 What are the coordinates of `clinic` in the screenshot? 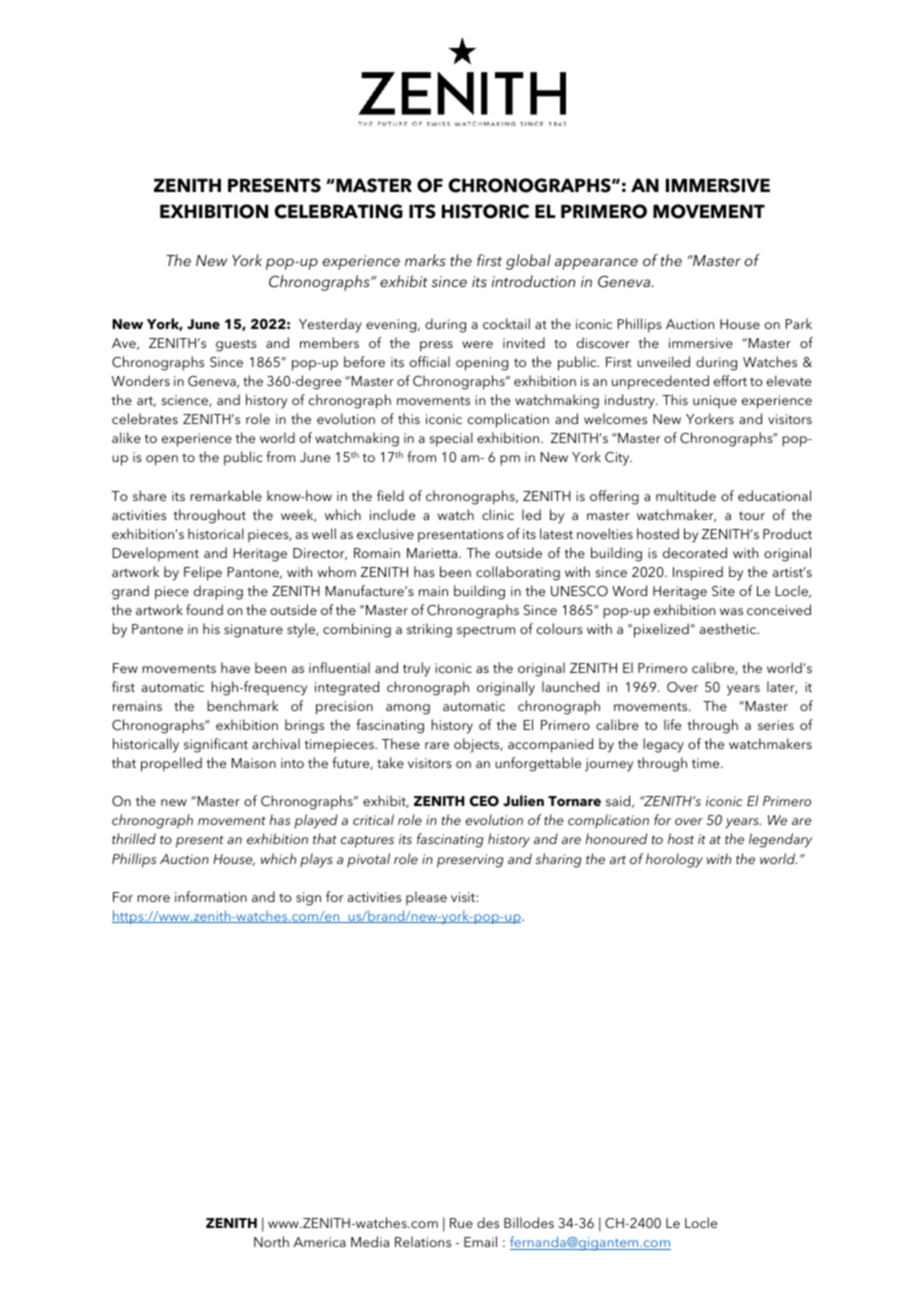 It's located at (498, 514).
